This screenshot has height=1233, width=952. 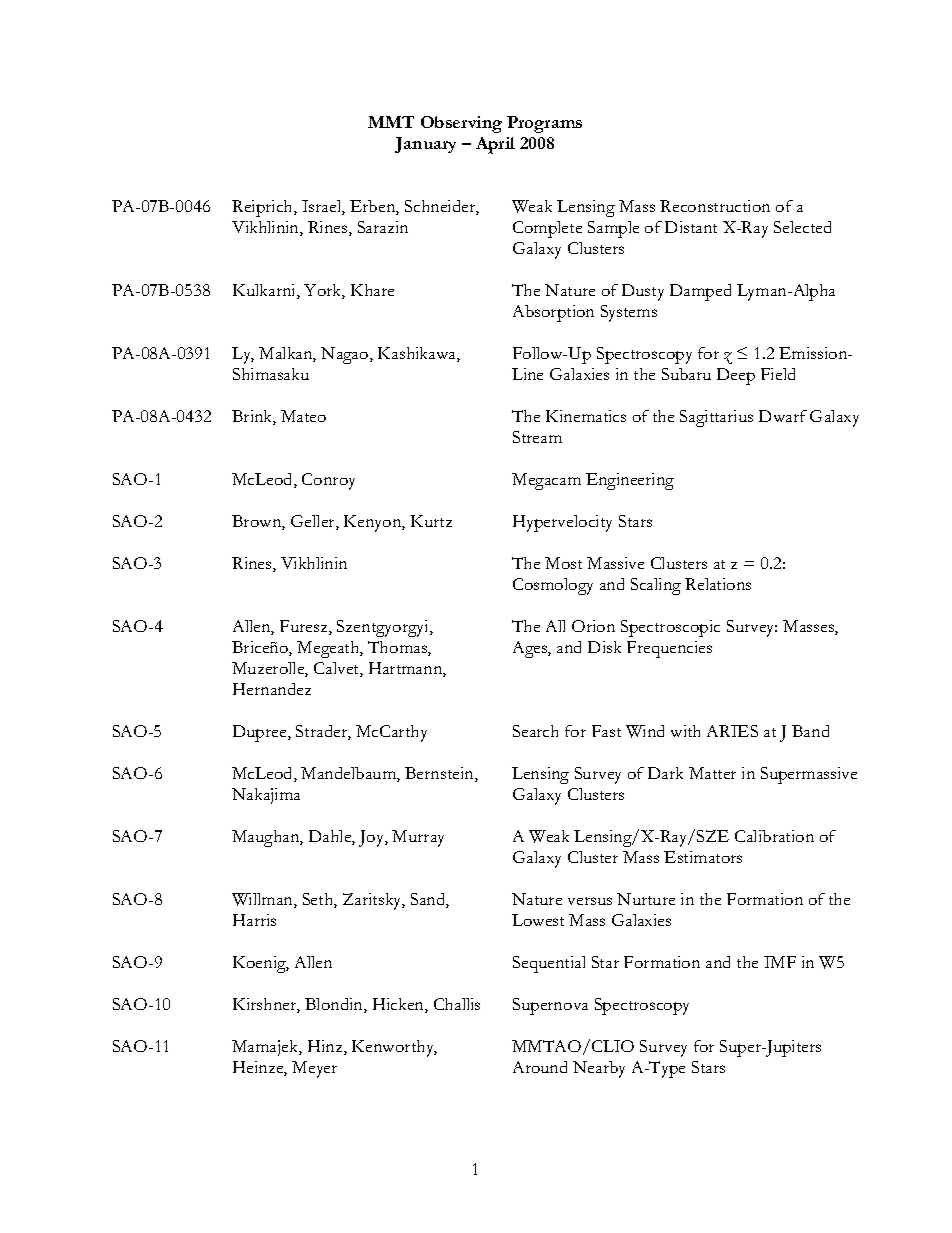 What do you see at coordinates (736, 376) in the screenshot?
I see `Deep` at bounding box center [736, 376].
